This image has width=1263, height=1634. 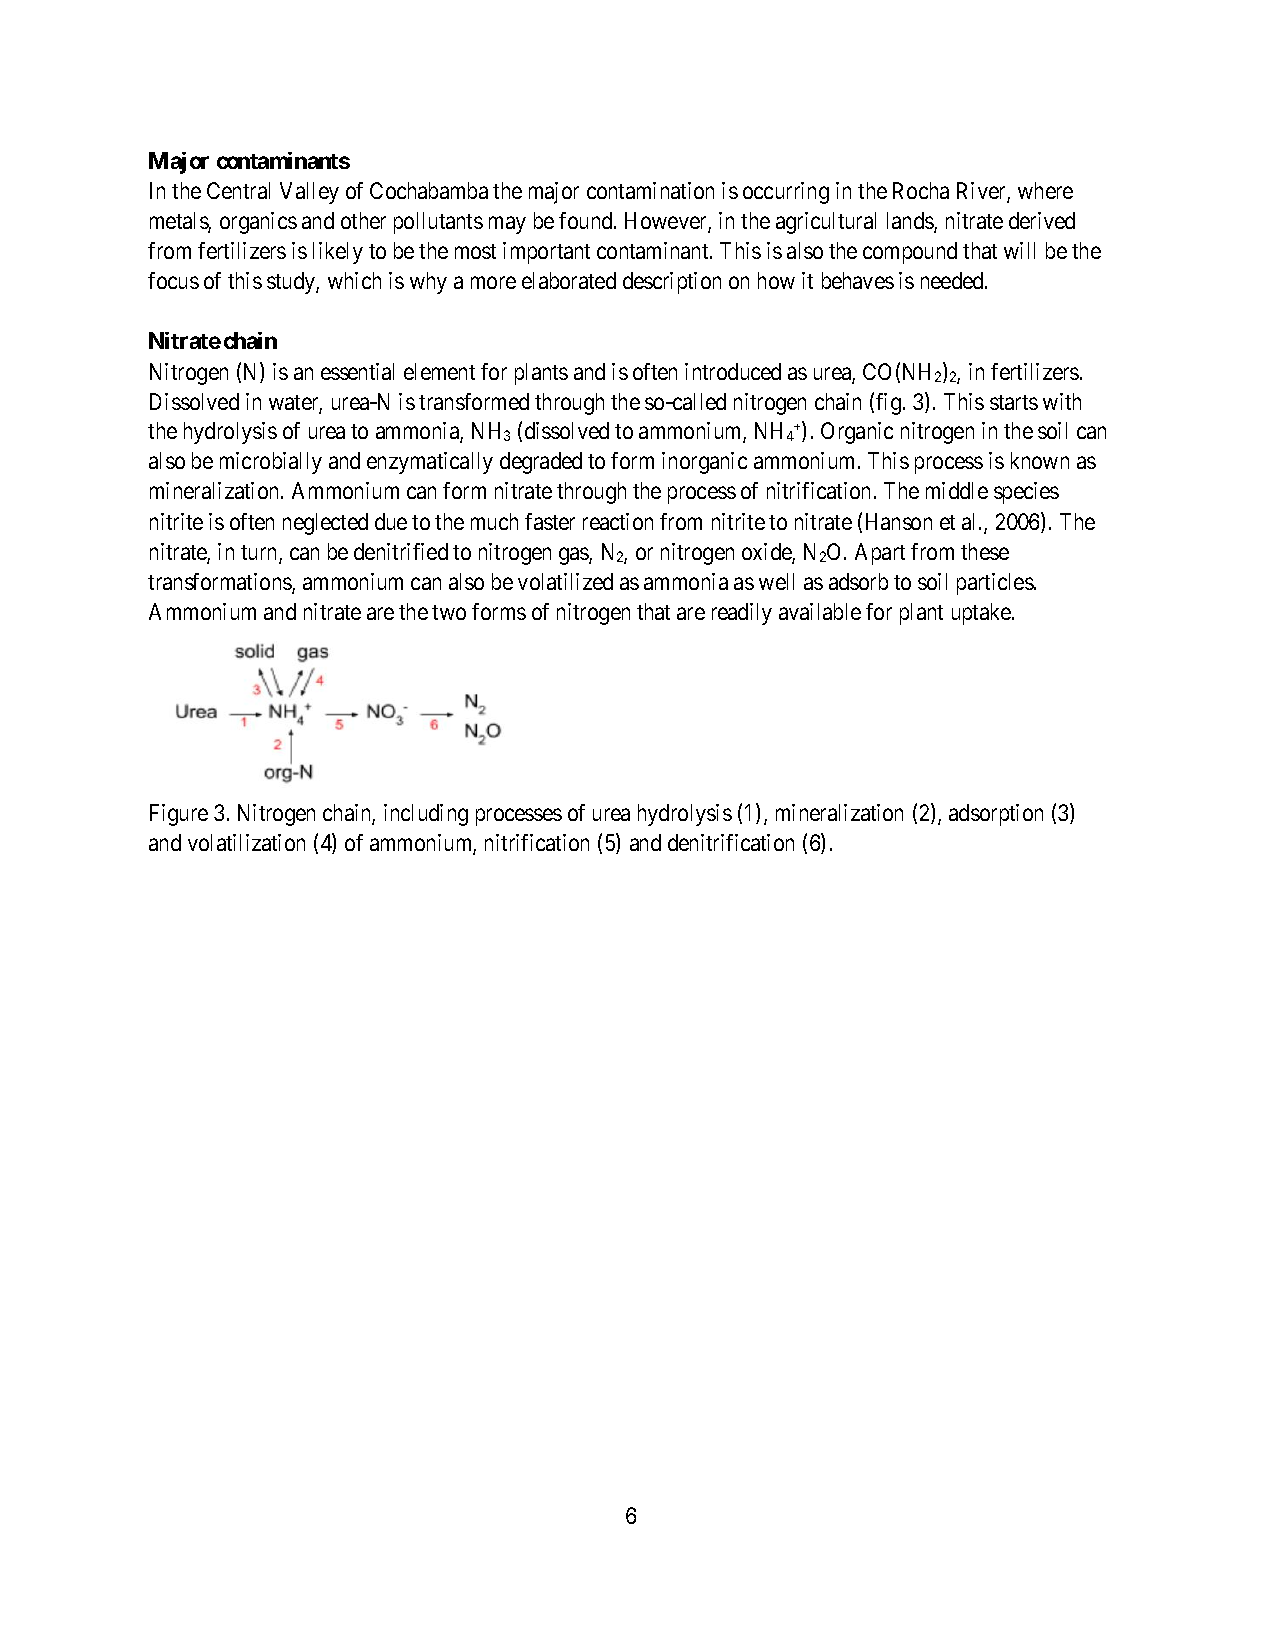 What do you see at coordinates (565, 581) in the image?
I see `volatilized` at bounding box center [565, 581].
